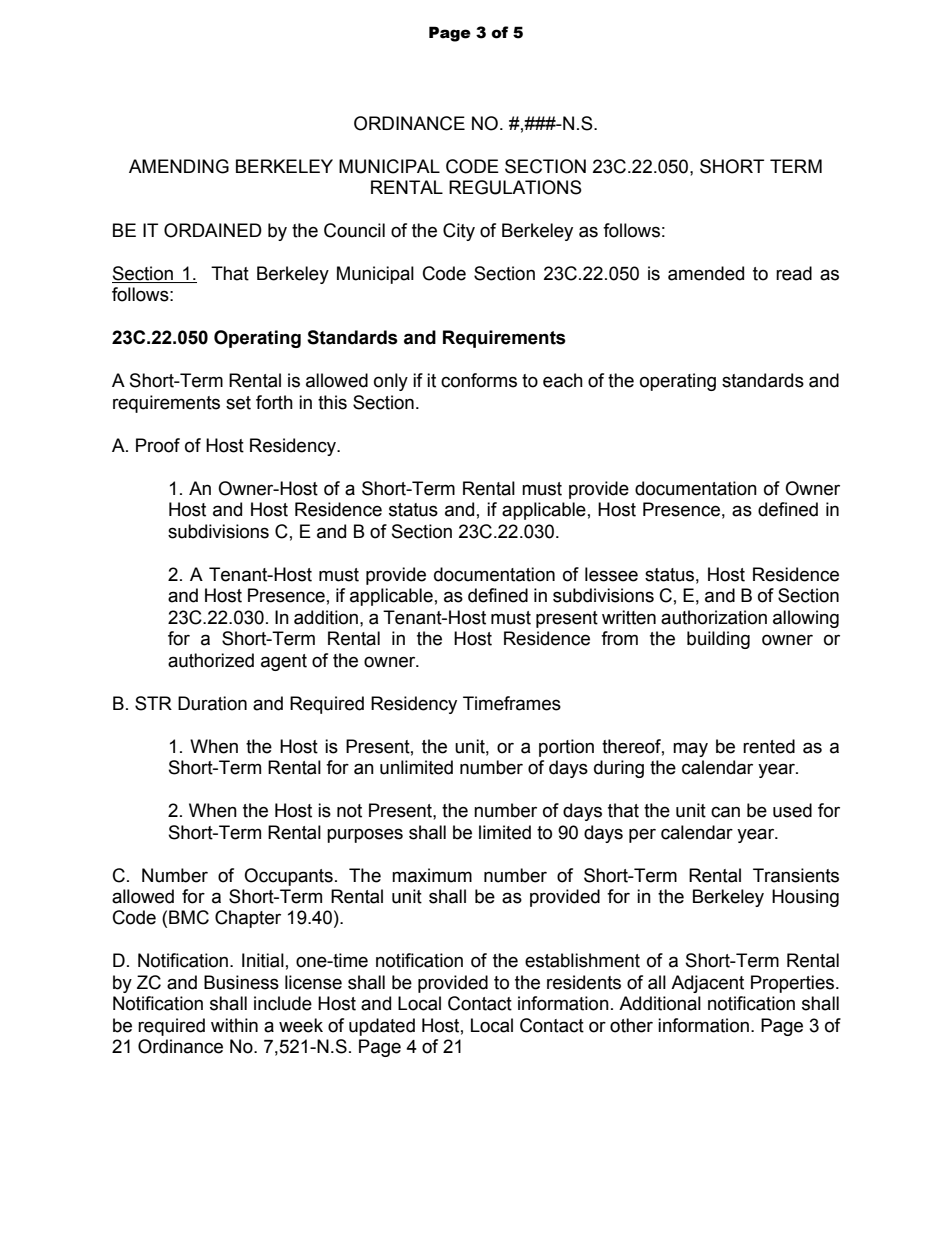 Image resolution: width=952 pixels, height=1233 pixels. I want to click on ORDAINED, so click(213, 230).
